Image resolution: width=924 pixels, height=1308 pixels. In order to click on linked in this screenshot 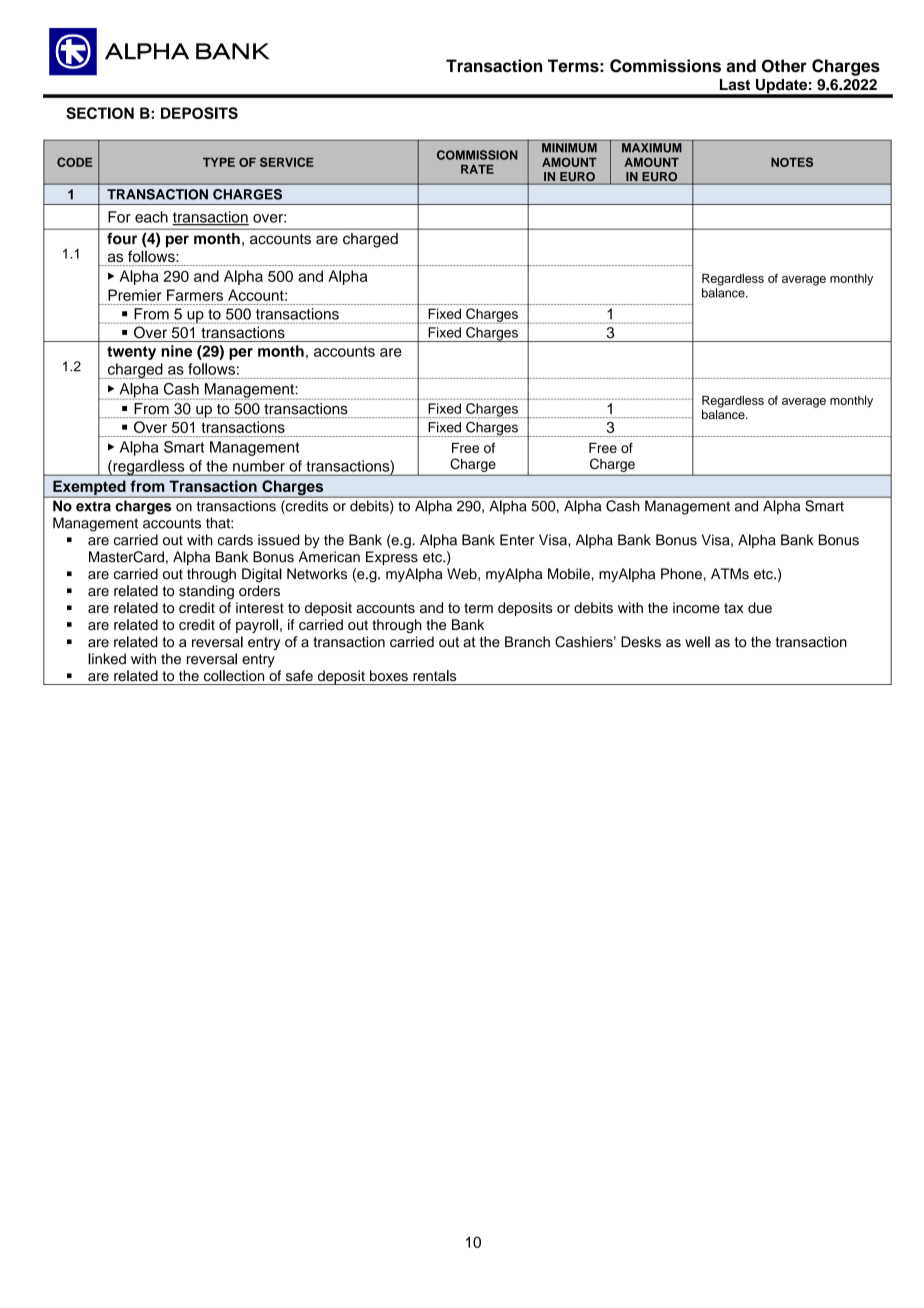, I will do `click(107, 659)`.
